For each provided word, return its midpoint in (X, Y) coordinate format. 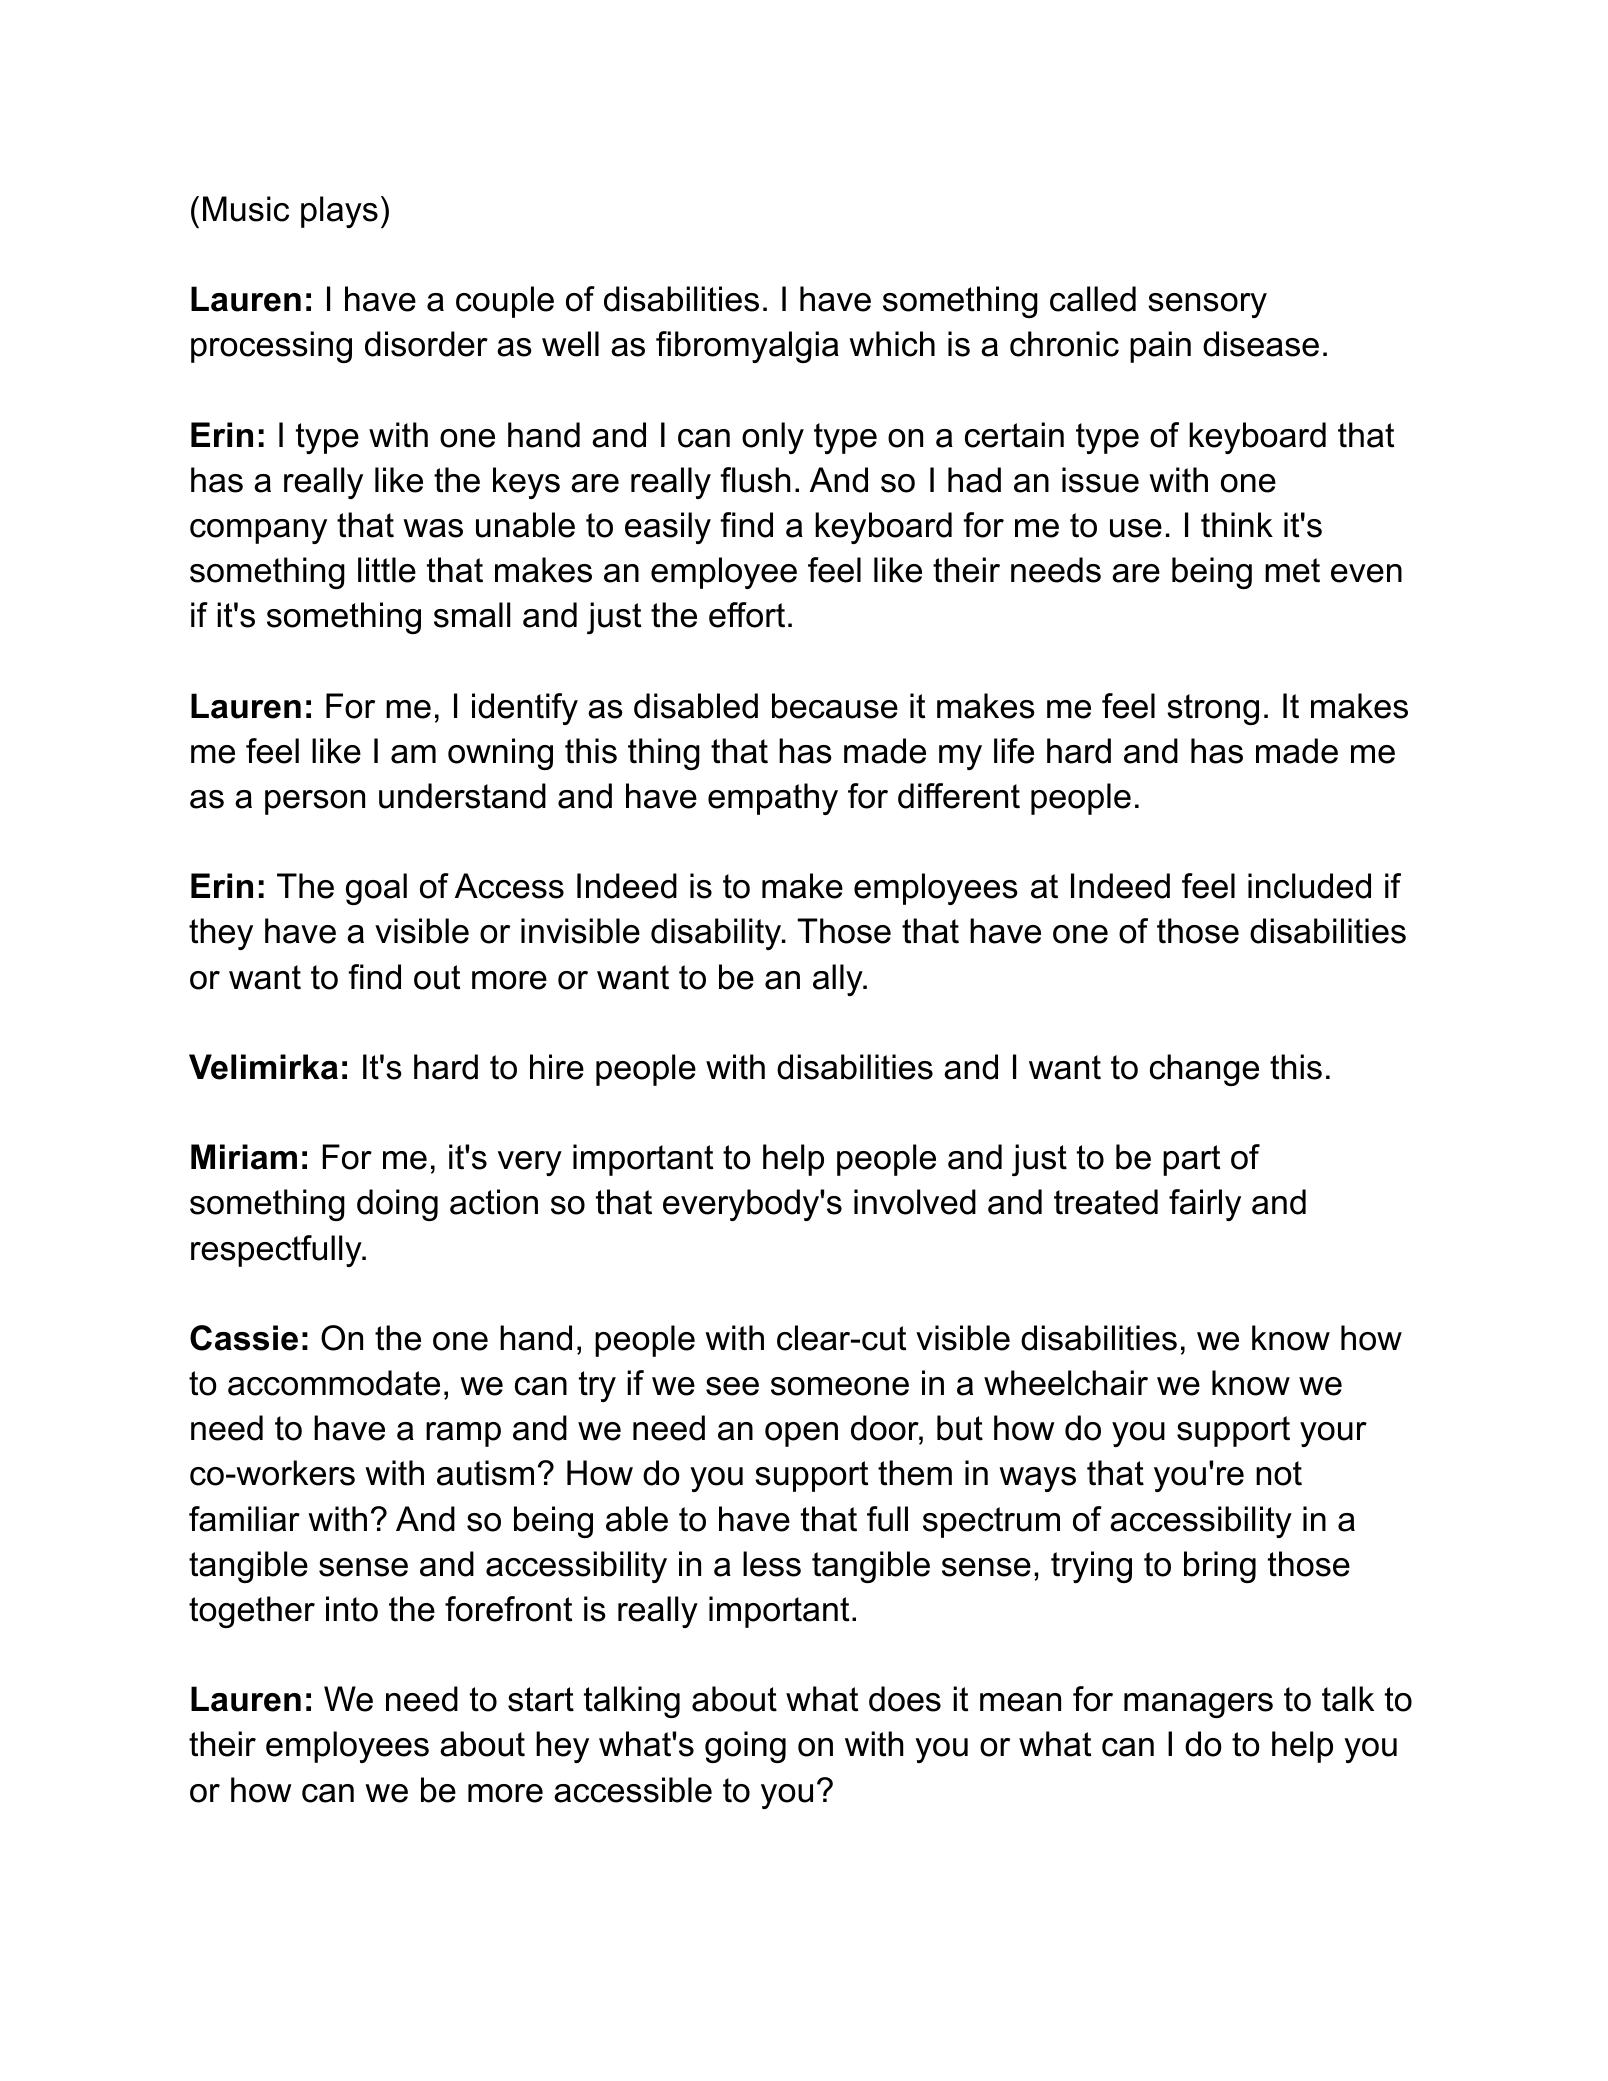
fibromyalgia (747, 347)
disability (717, 934)
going (745, 1747)
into (352, 1609)
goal (376, 889)
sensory (1207, 305)
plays (339, 212)
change (1204, 1070)
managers (1198, 1705)
